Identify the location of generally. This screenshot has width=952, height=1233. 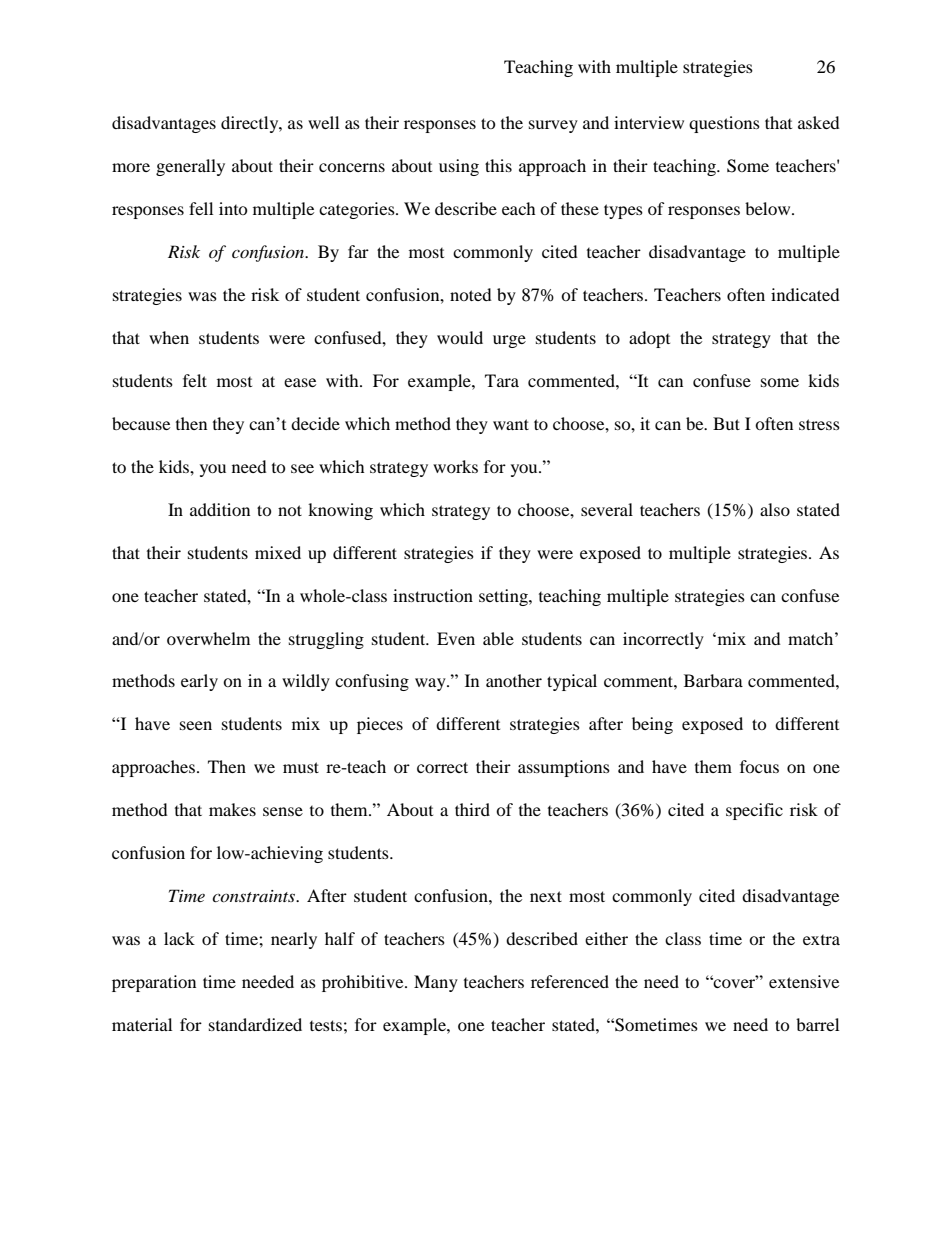
(190, 167).
